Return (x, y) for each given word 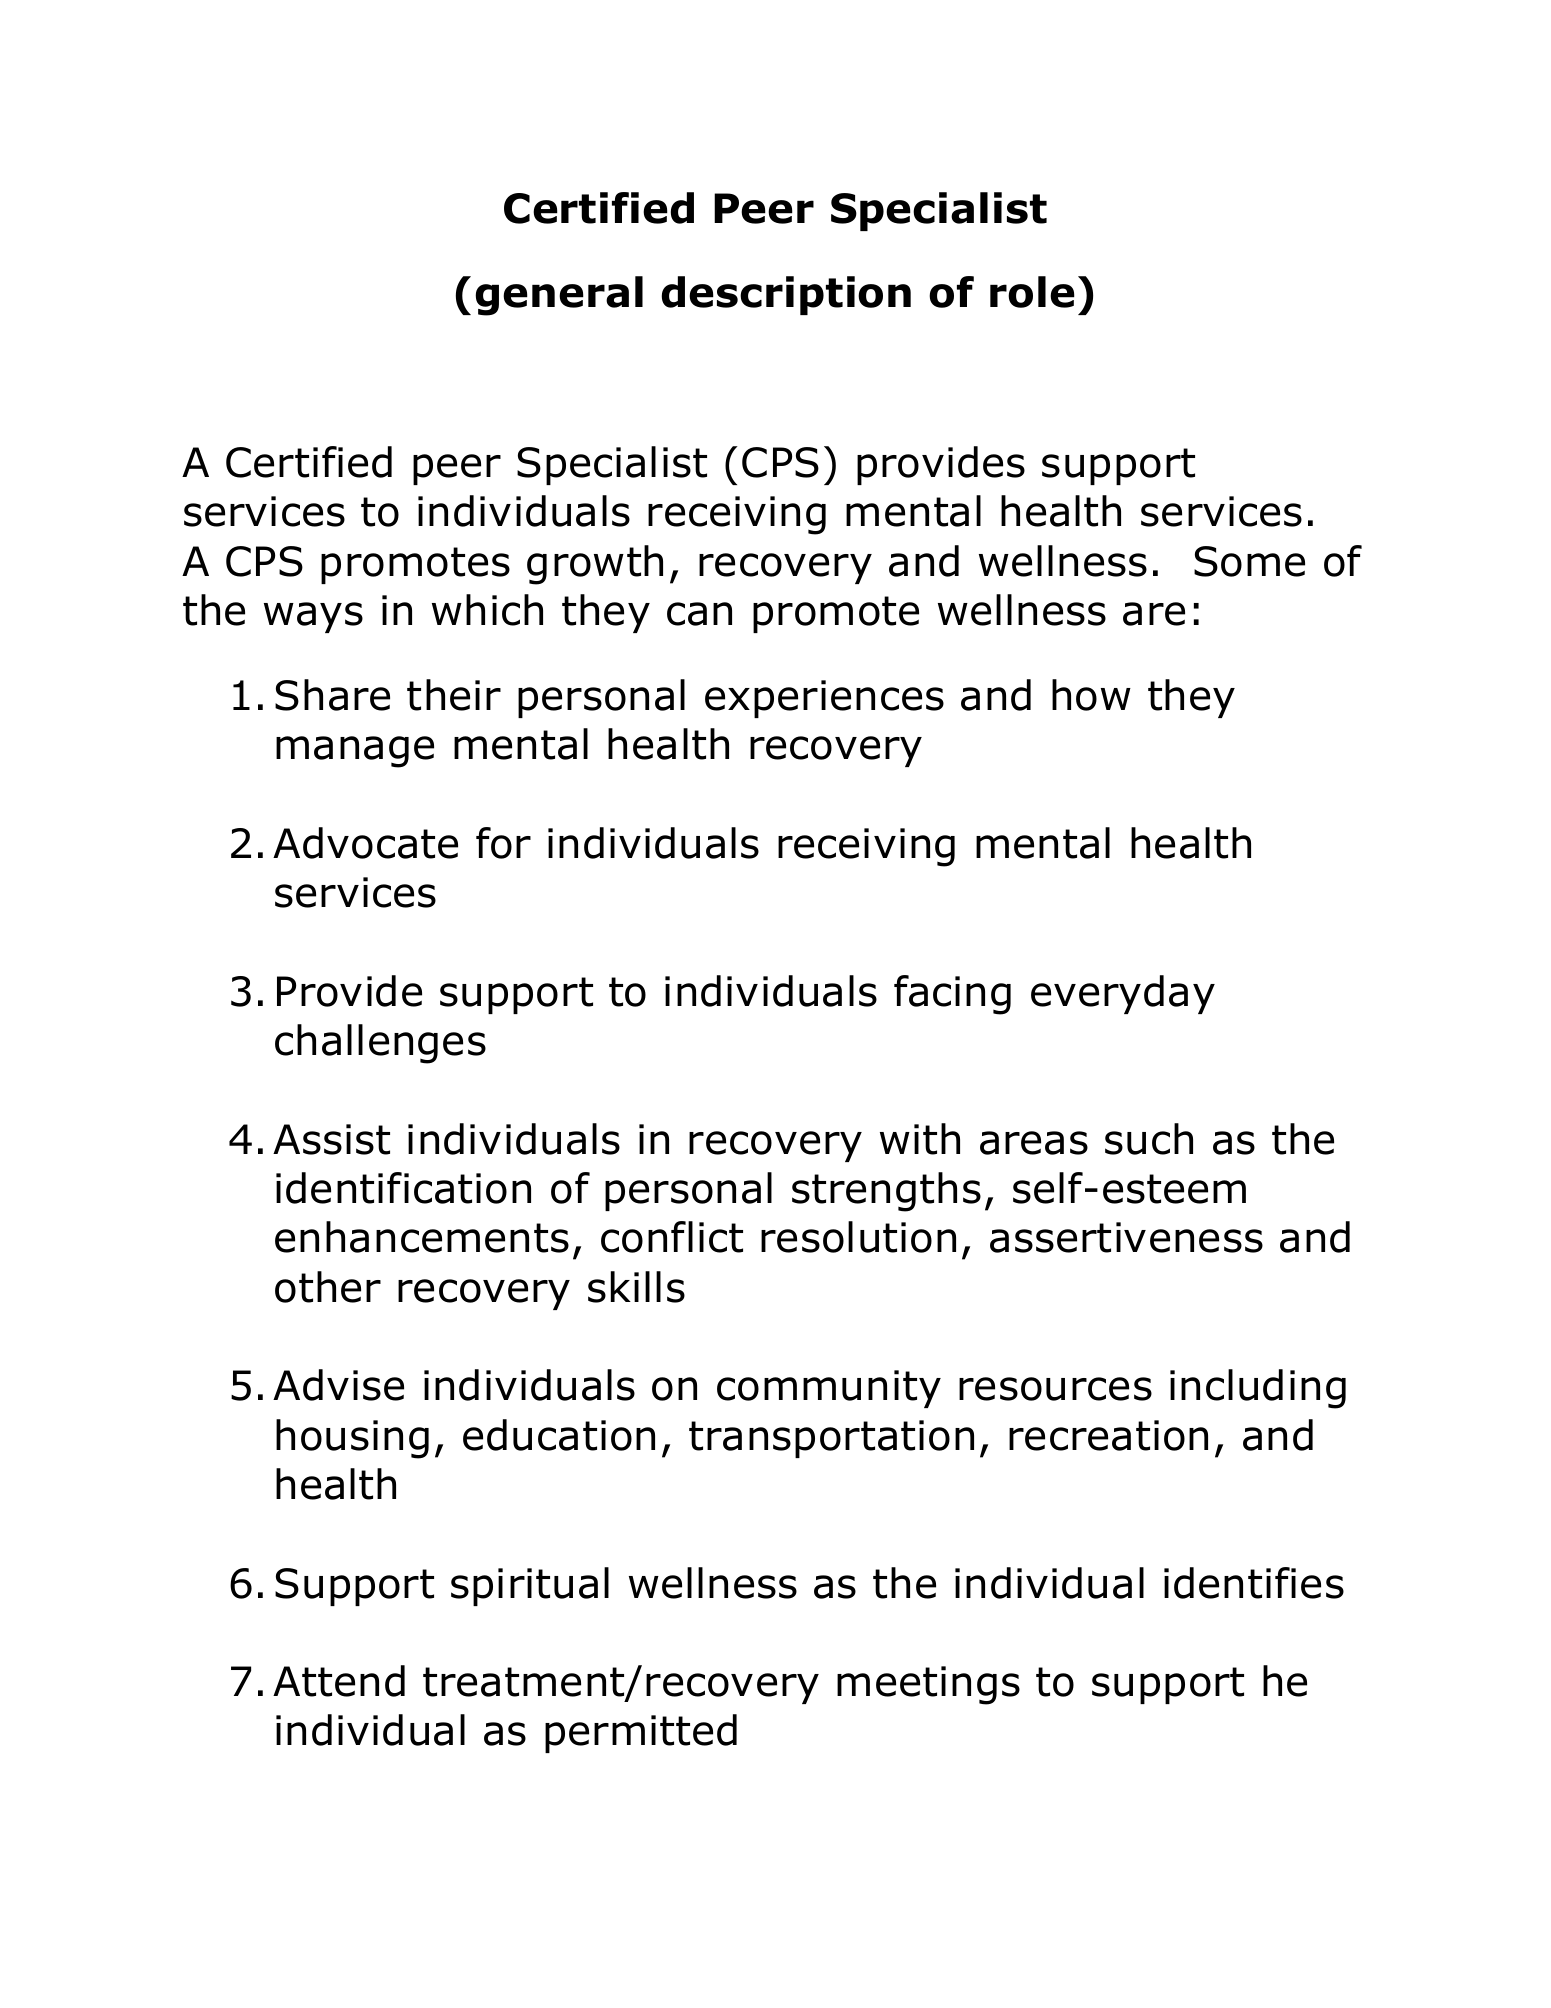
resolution (858, 1237)
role (1032, 292)
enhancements (422, 1237)
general (559, 296)
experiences (824, 699)
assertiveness (1126, 1237)
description (786, 295)
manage (355, 752)
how (1091, 695)
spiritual (530, 1586)
